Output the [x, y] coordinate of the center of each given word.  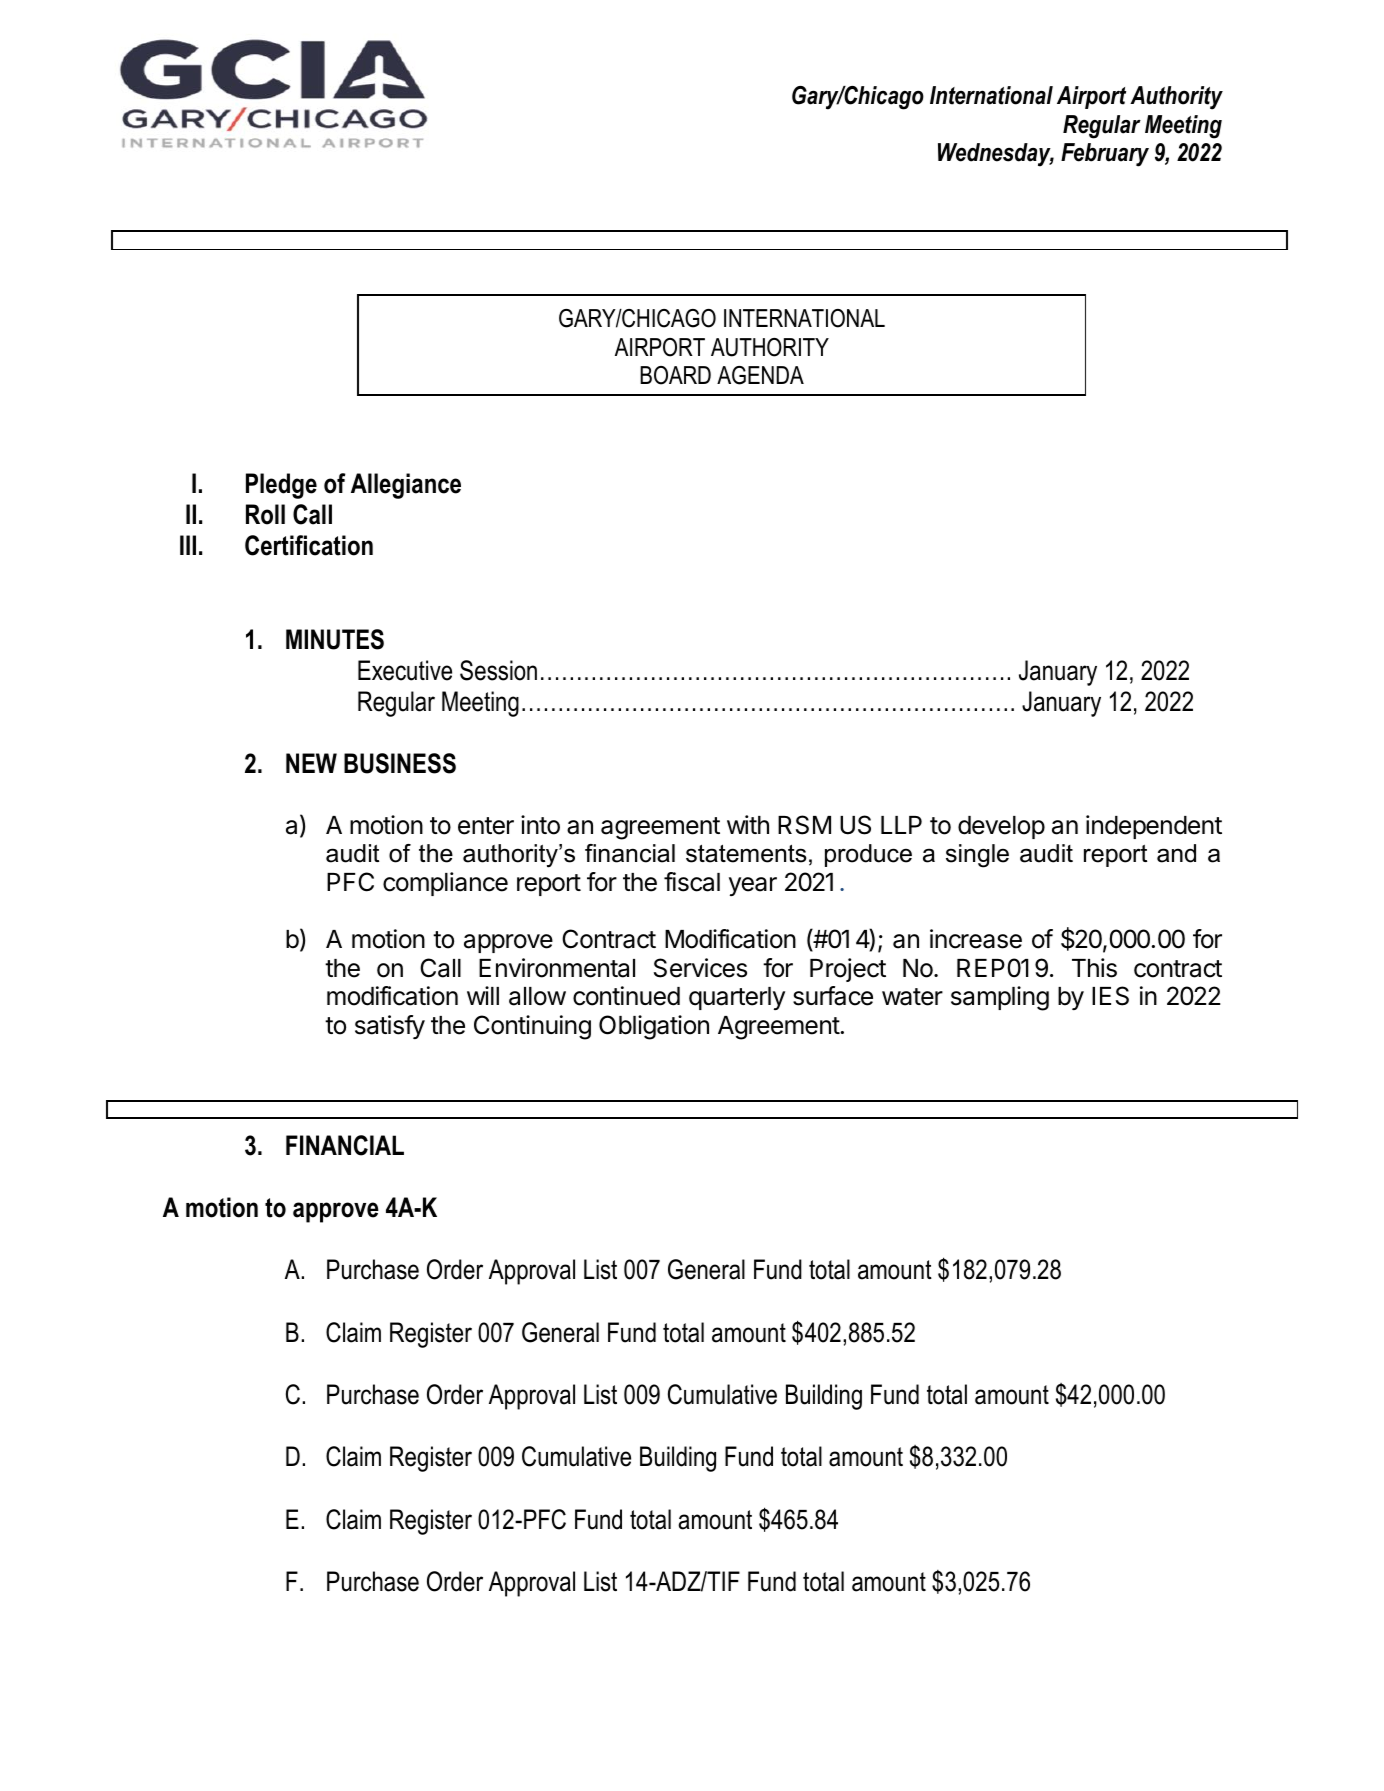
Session [498, 670]
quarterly [737, 998]
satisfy [390, 1027]
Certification [309, 545]
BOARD [675, 375]
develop [1001, 827]
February [1105, 155]
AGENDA [760, 375]
